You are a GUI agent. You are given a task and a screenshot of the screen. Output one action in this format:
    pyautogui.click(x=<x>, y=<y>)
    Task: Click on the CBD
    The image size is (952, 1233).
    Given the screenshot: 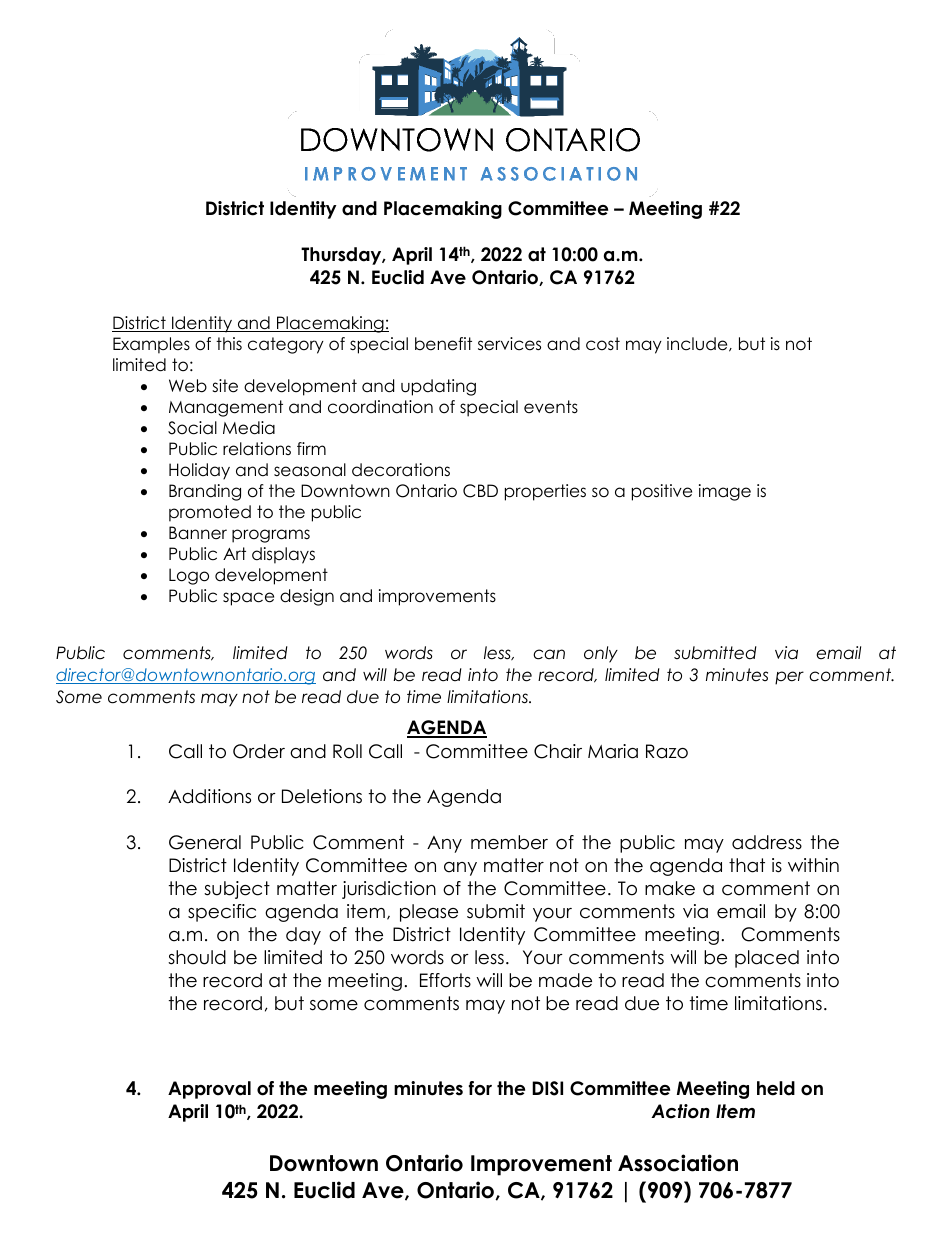 What is the action you would take?
    pyautogui.click(x=480, y=491)
